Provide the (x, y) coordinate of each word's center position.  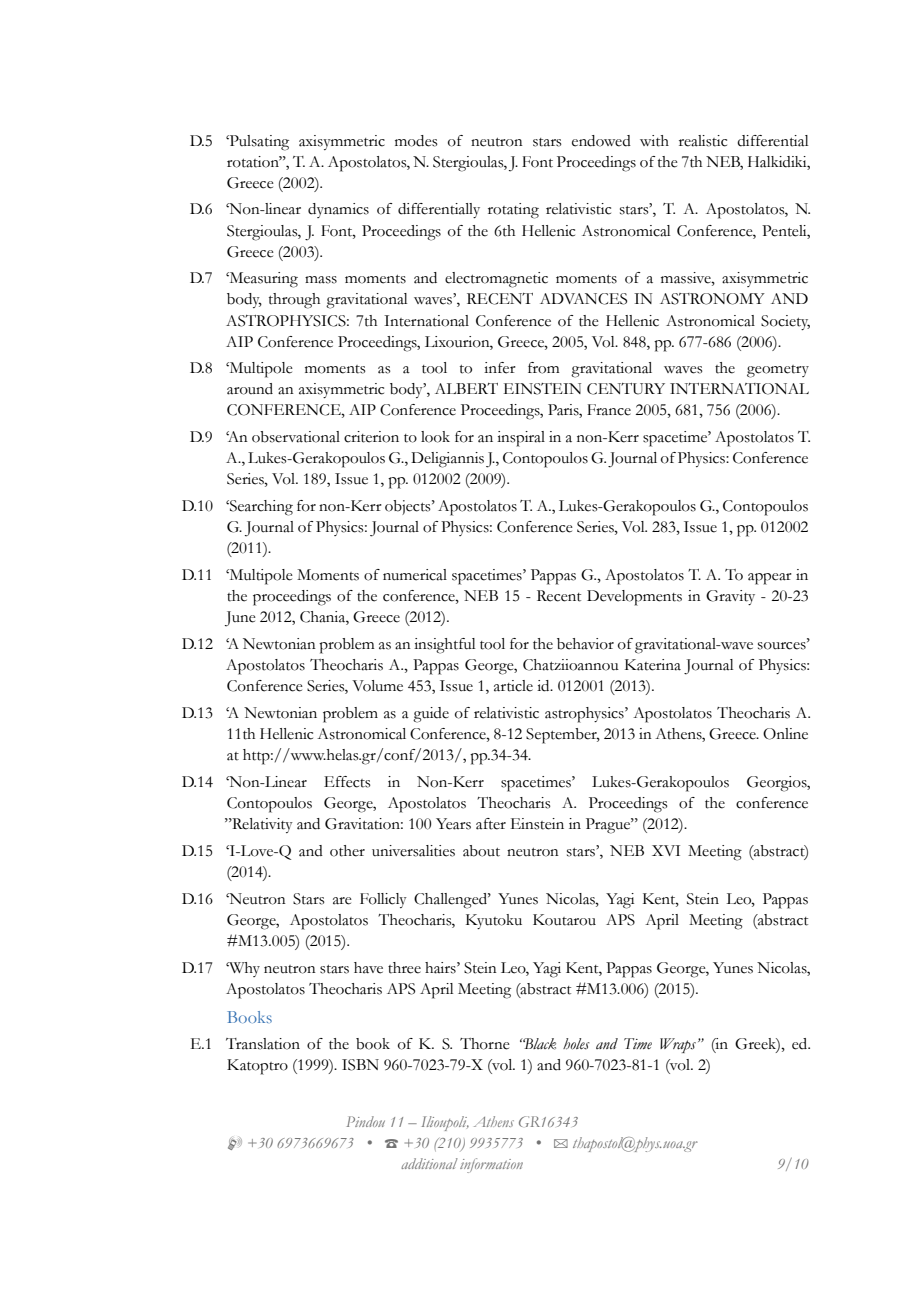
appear (770, 579)
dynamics (338, 210)
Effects (347, 782)
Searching (260, 508)
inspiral (521, 439)
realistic (703, 141)
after (491, 824)
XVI (666, 850)
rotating (513, 211)
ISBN (360, 1065)
